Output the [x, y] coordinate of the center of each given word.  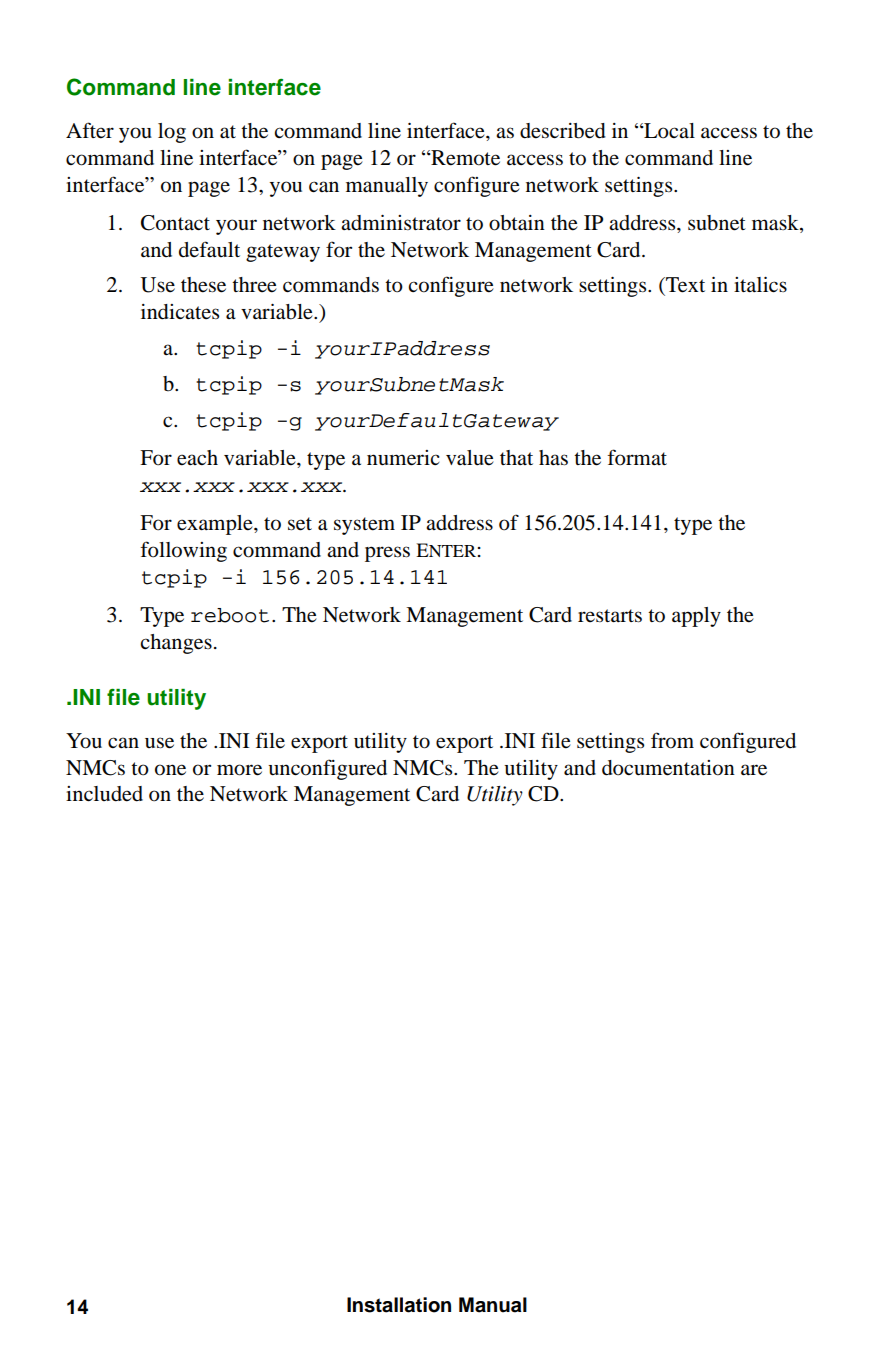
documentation [668, 768]
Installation [399, 1305]
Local [668, 131]
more [239, 770]
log [172, 133]
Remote [464, 158]
